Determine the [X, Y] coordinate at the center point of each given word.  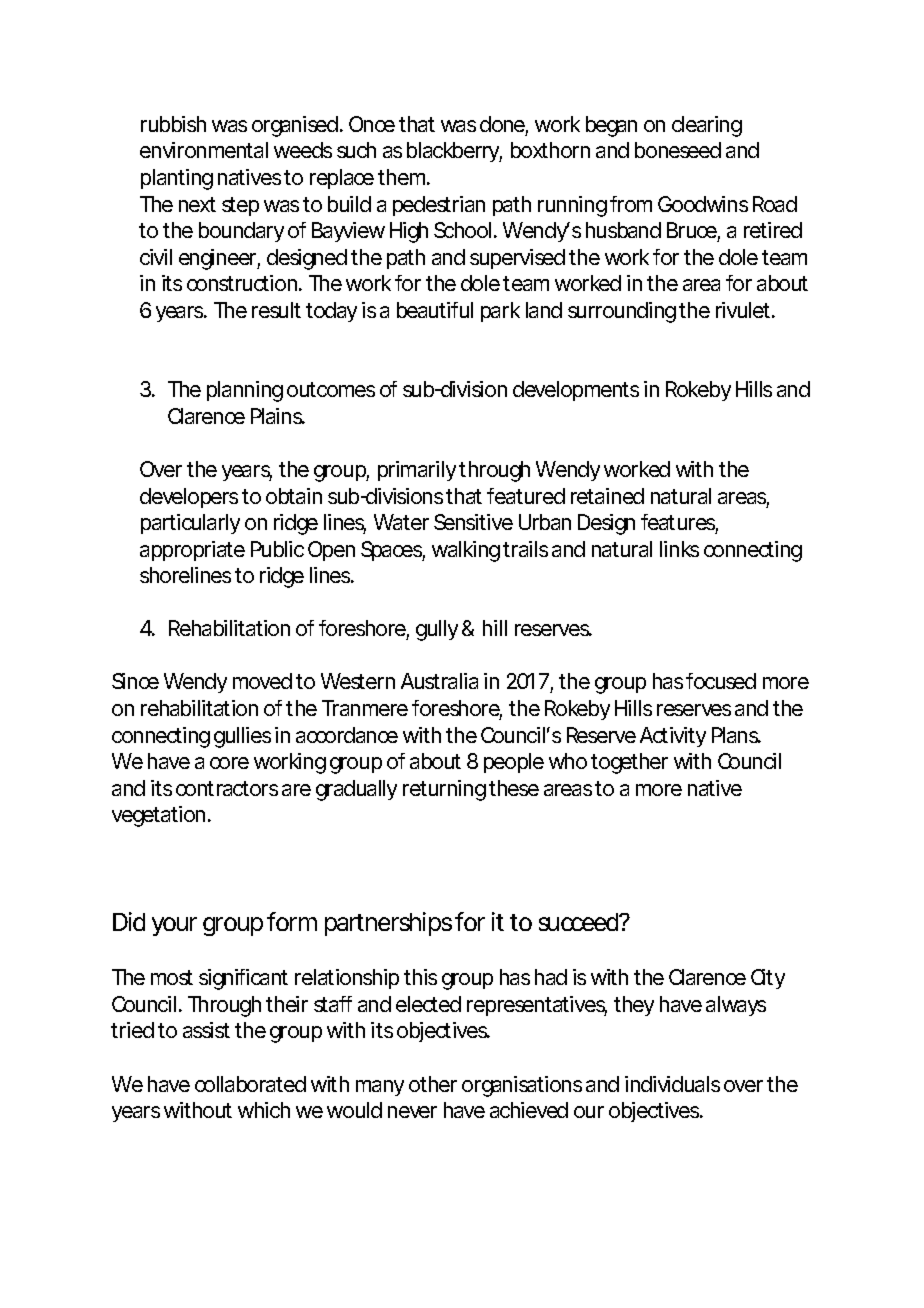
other [433, 1084]
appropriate [192, 551]
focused [721, 681]
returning [444, 790]
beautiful [435, 310]
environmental [204, 150]
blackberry [454, 152]
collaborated [250, 1084]
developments [576, 391]
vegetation [158, 816]
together [629, 763]
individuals [672, 1084]
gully [437, 630]
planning [245, 391]
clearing [707, 126]
